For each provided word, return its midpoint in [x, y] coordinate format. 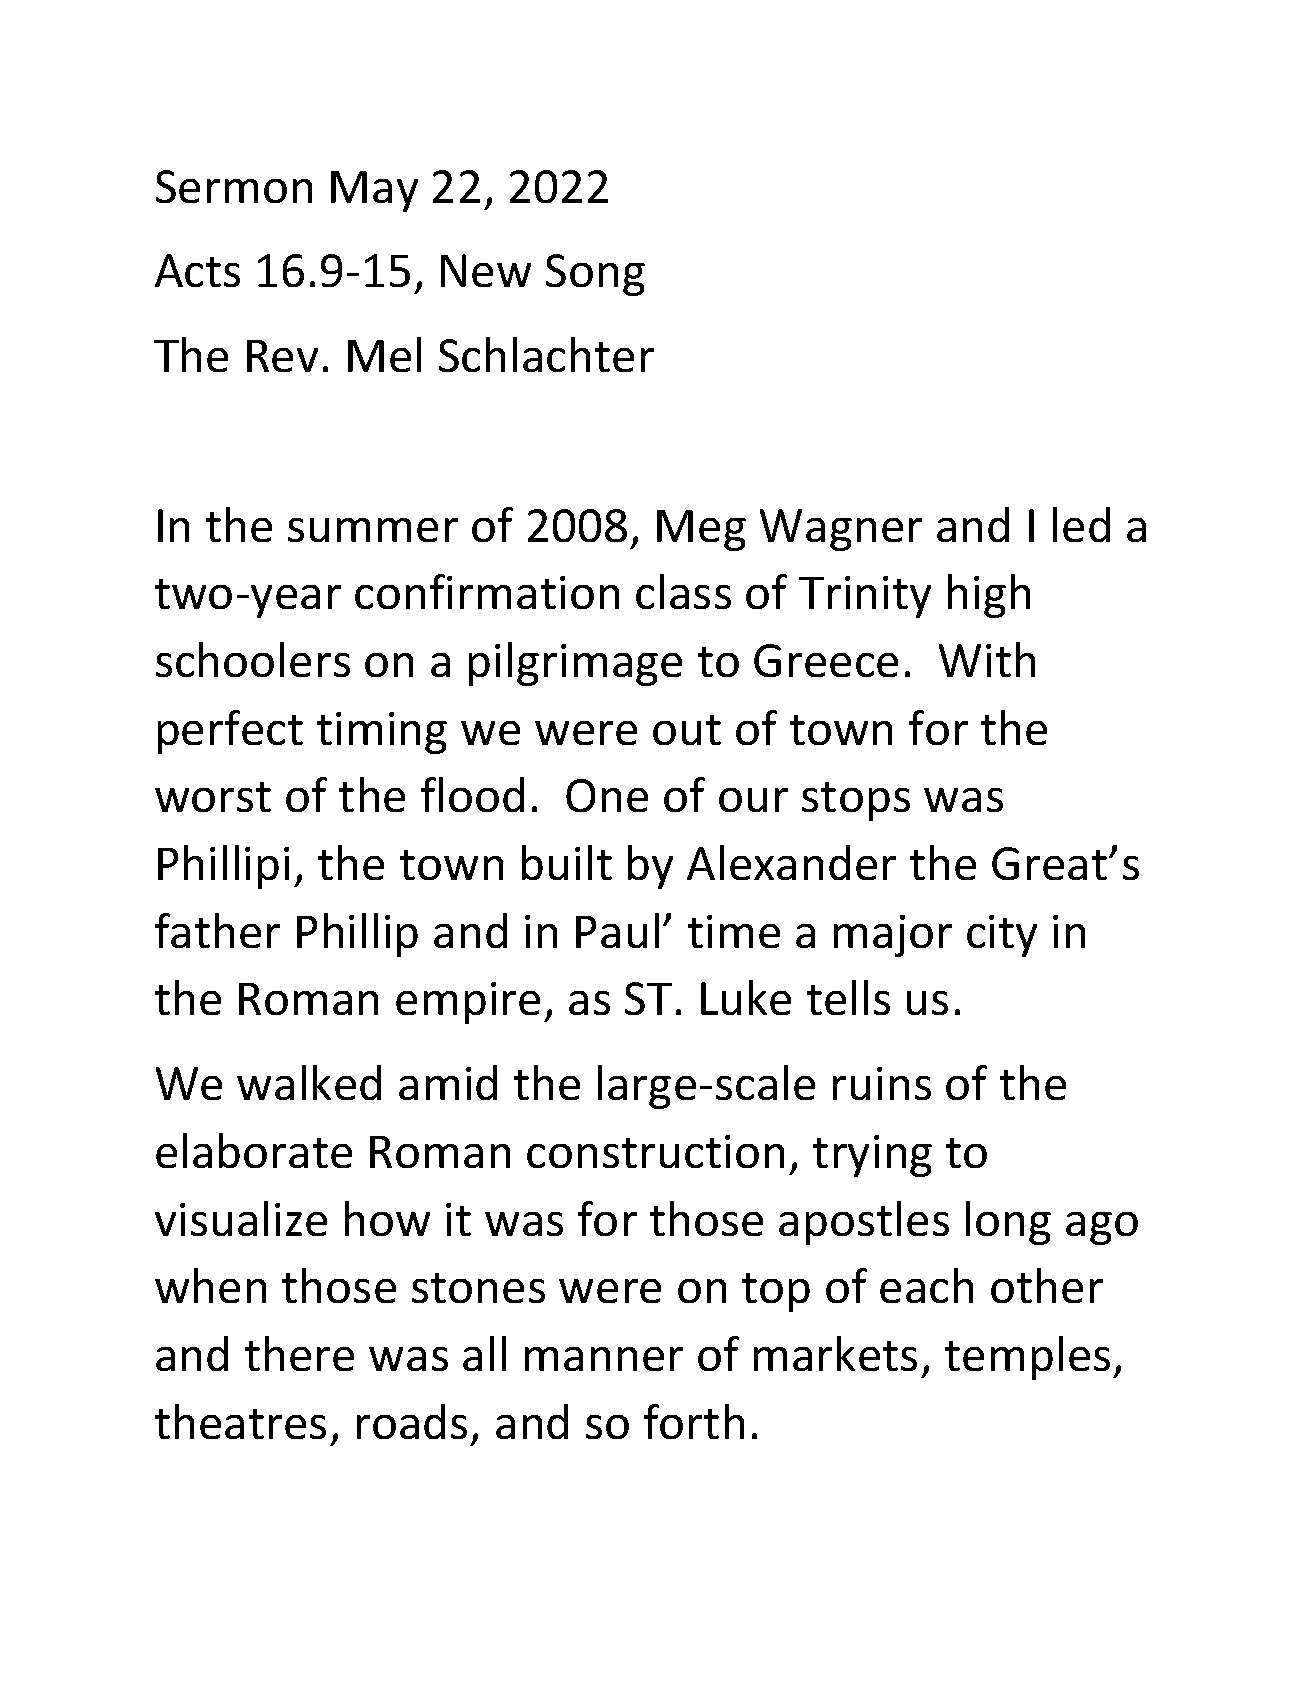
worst [213, 797]
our [753, 800]
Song [595, 275]
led [1081, 524]
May [374, 191]
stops [856, 801]
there [299, 1353]
